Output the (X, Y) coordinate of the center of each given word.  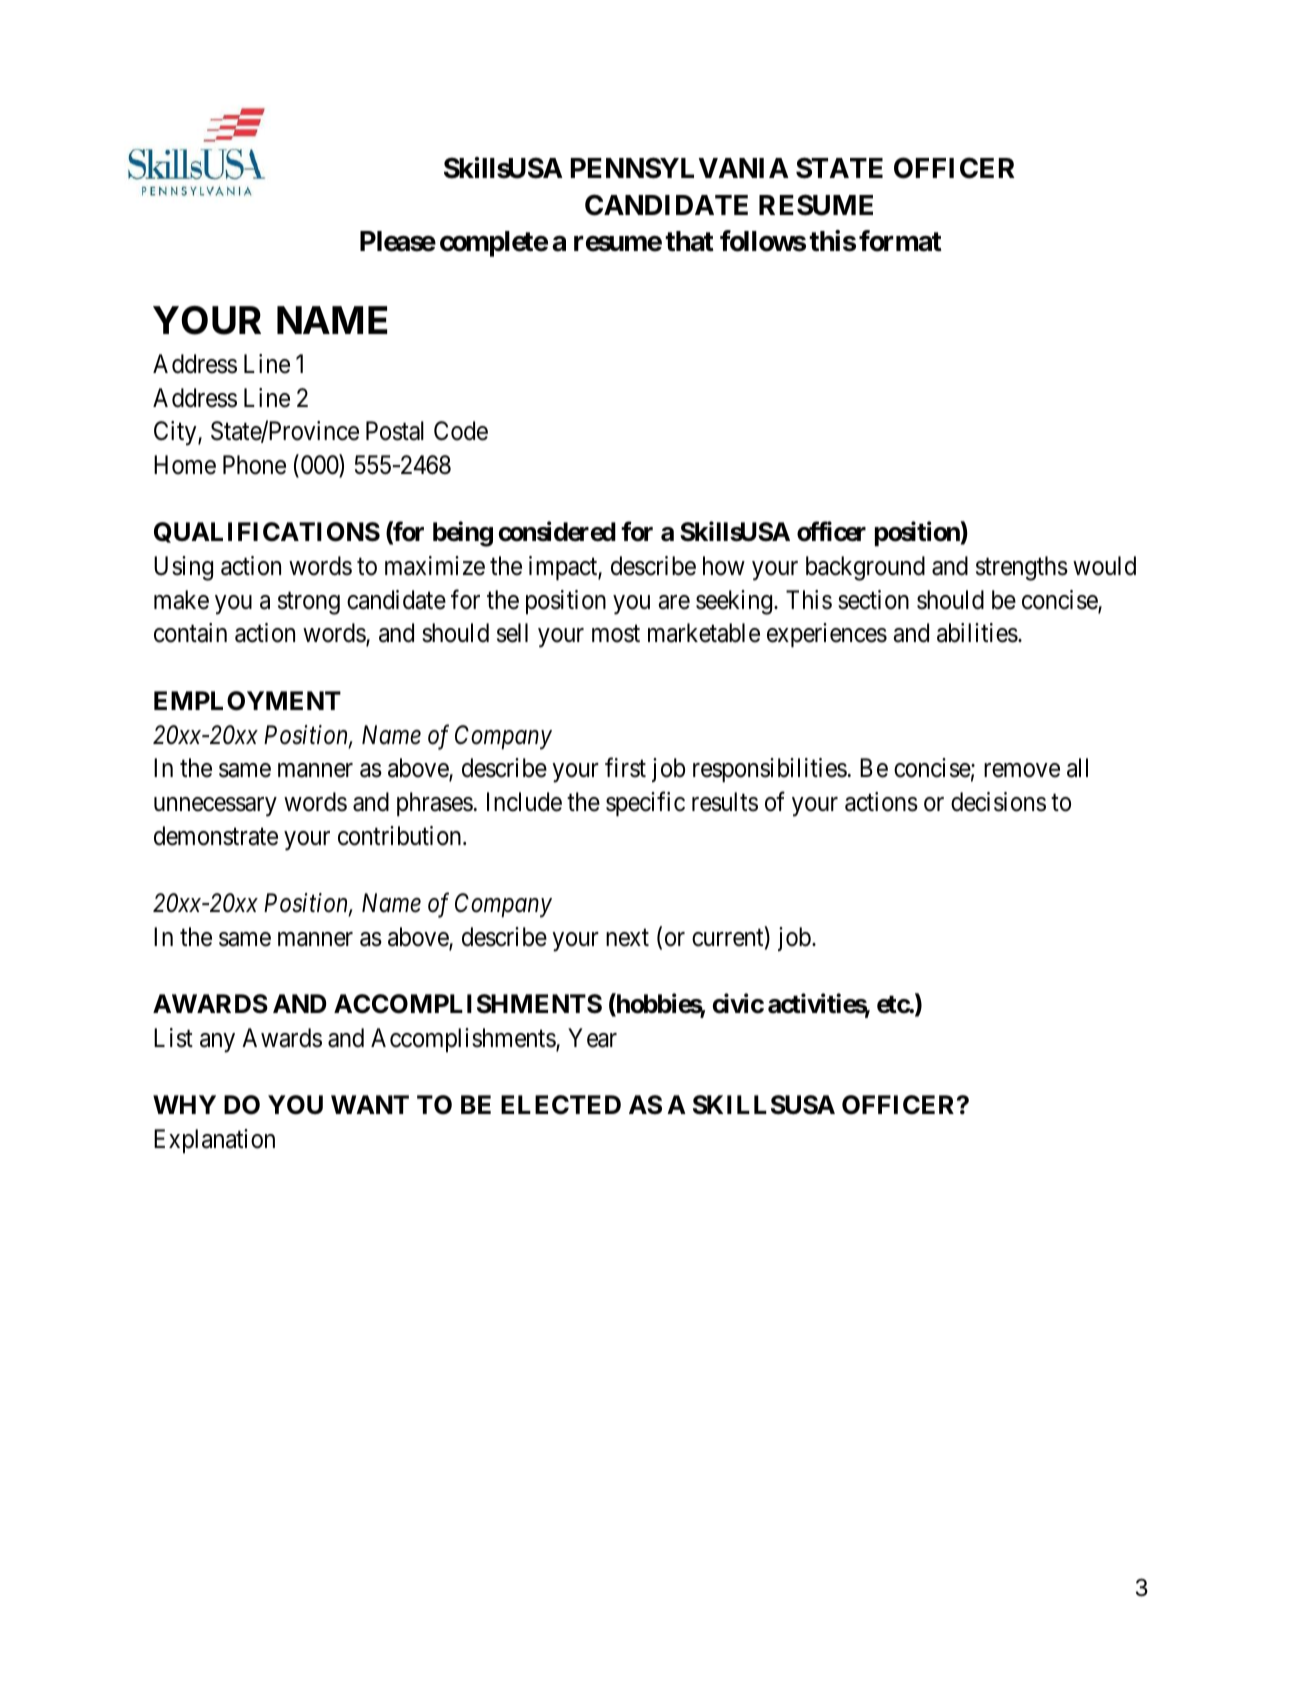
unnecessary (215, 807)
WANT (370, 1104)
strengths (1022, 568)
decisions (998, 802)
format (900, 241)
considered (557, 532)
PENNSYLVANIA (680, 168)
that (689, 241)
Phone (254, 465)
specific (645, 804)
